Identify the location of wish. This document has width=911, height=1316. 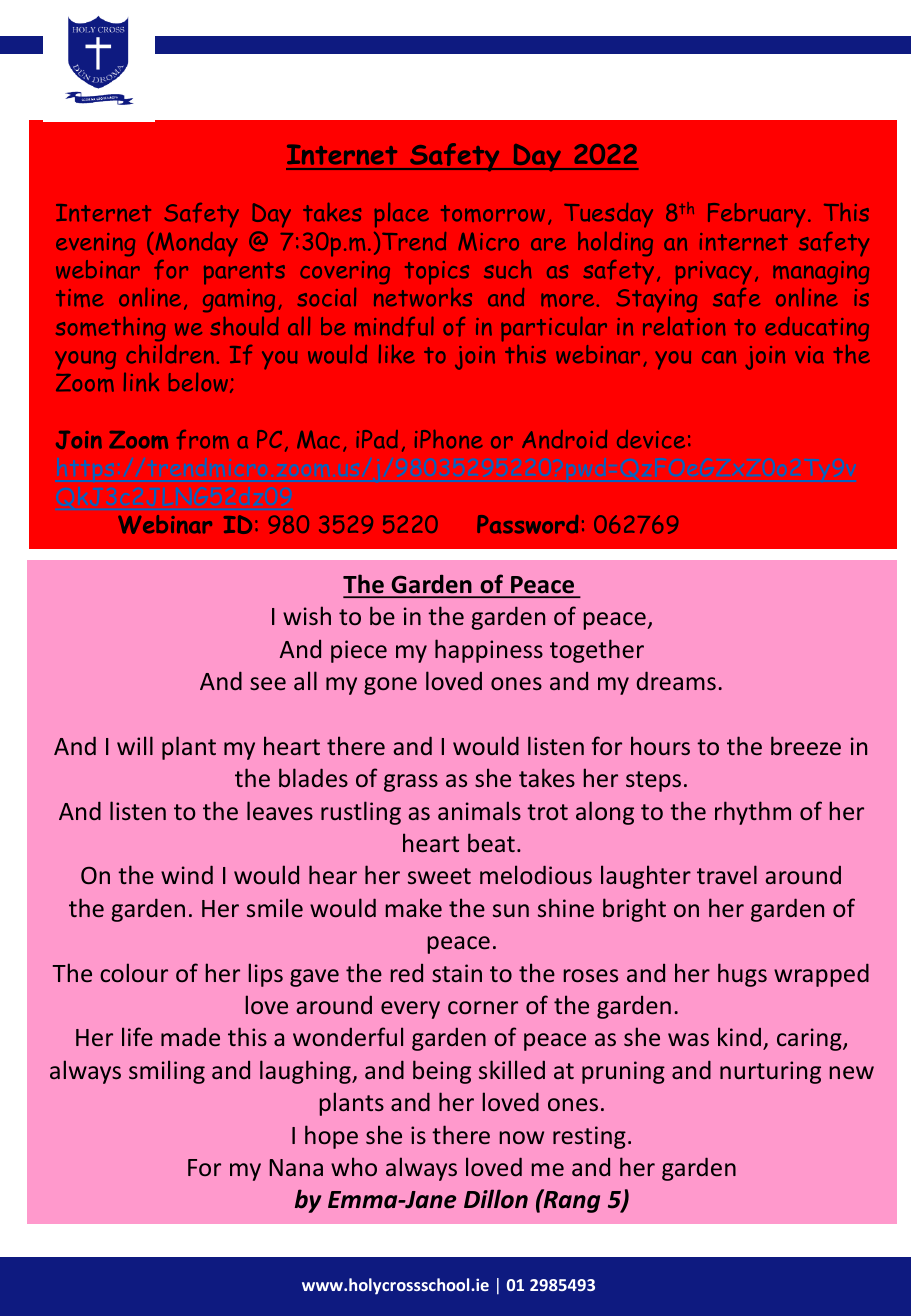
(307, 615).
